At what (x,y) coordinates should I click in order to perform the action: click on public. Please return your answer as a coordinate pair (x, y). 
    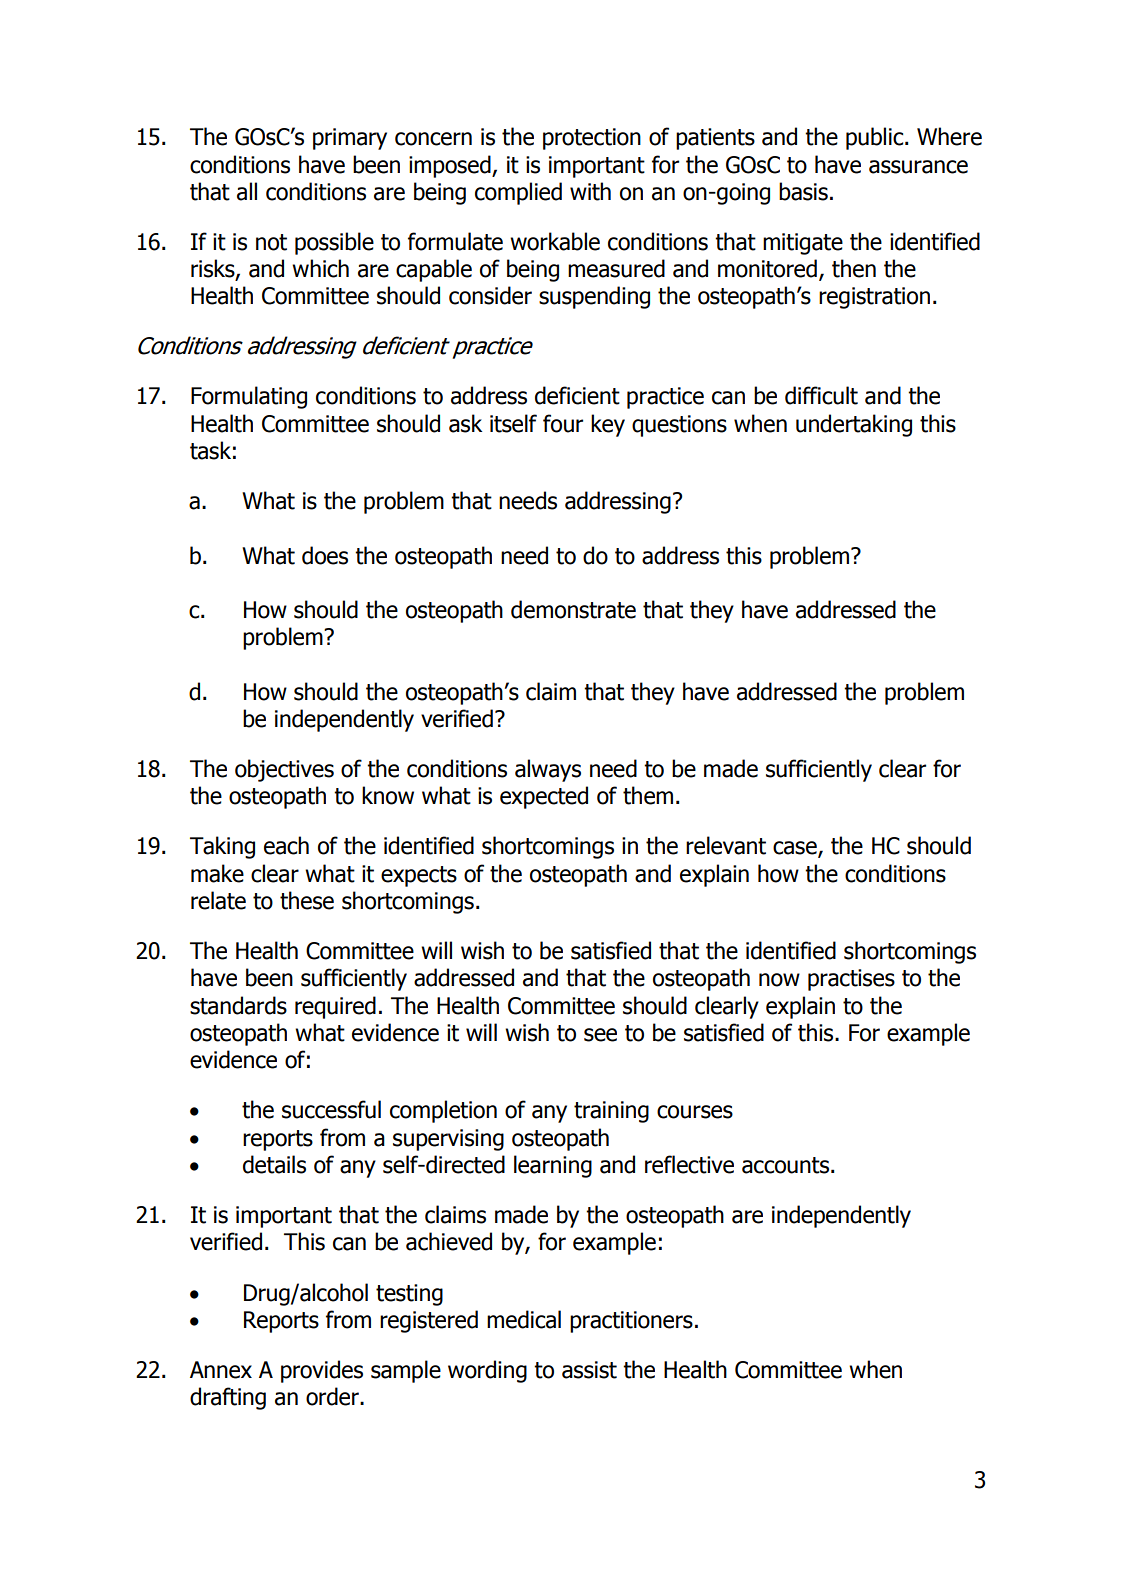
    Looking at the image, I should click on (876, 138).
